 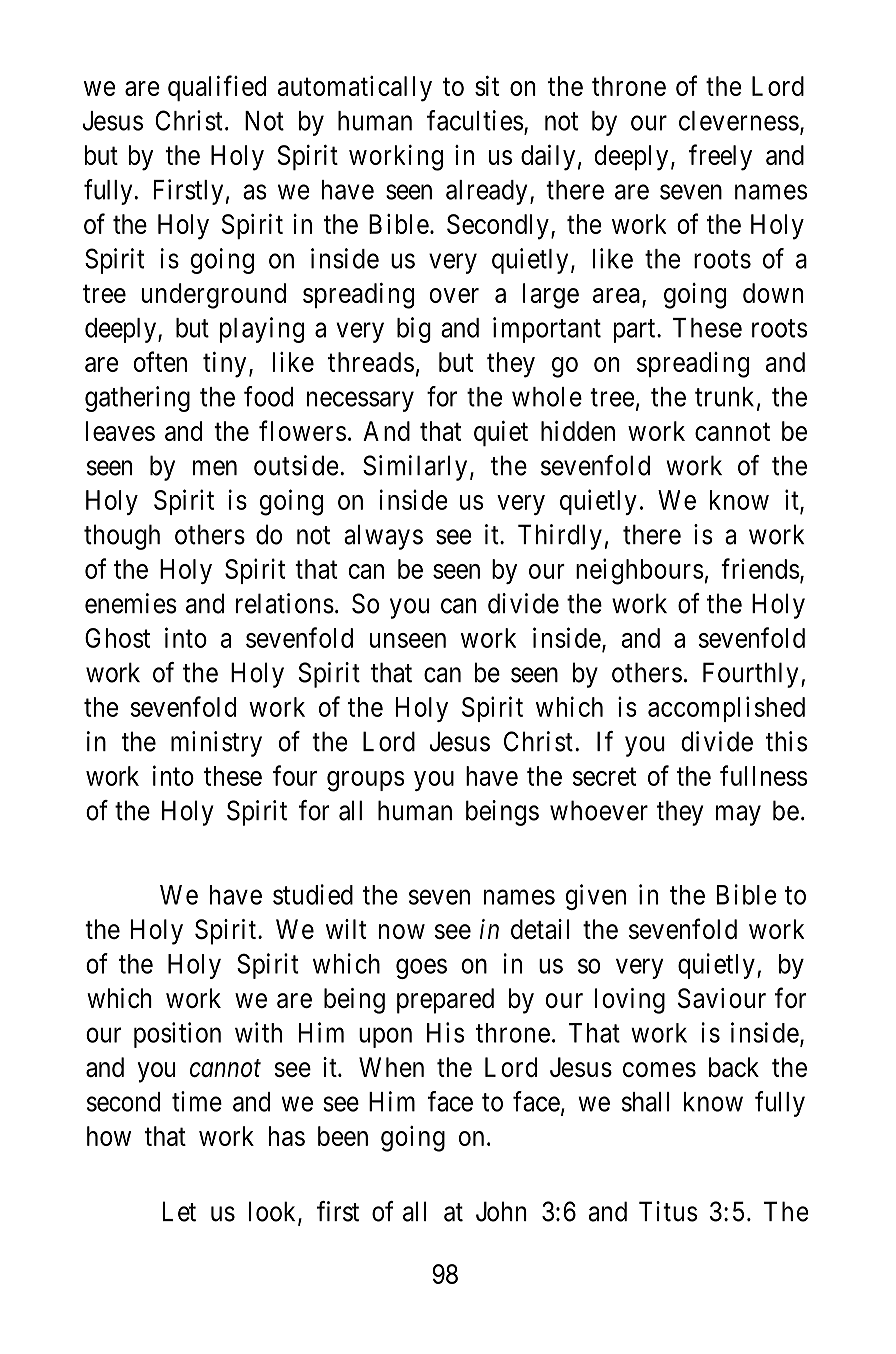 What do you see at coordinates (475, 120) in the screenshot?
I see `faculties` at bounding box center [475, 120].
